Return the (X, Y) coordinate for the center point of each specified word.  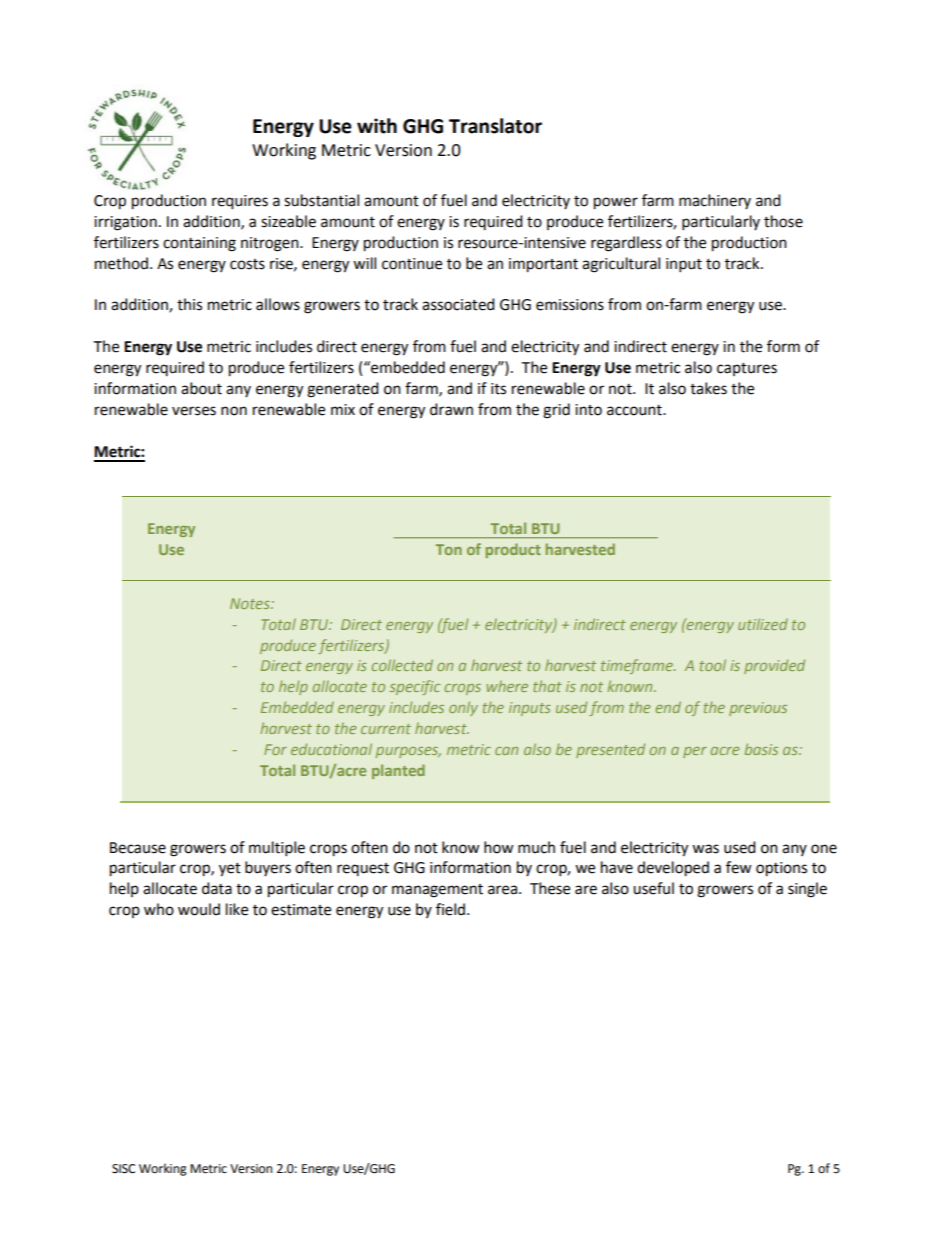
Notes (251, 603)
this (189, 304)
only (463, 708)
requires (240, 202)
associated (458, 304)
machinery (715, 201)
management (437, 891)
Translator (495, 126)
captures (747, 369)
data (217, 888)
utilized (763, 624)
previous (758, 709)
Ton (449, 549)
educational (331, 749)
